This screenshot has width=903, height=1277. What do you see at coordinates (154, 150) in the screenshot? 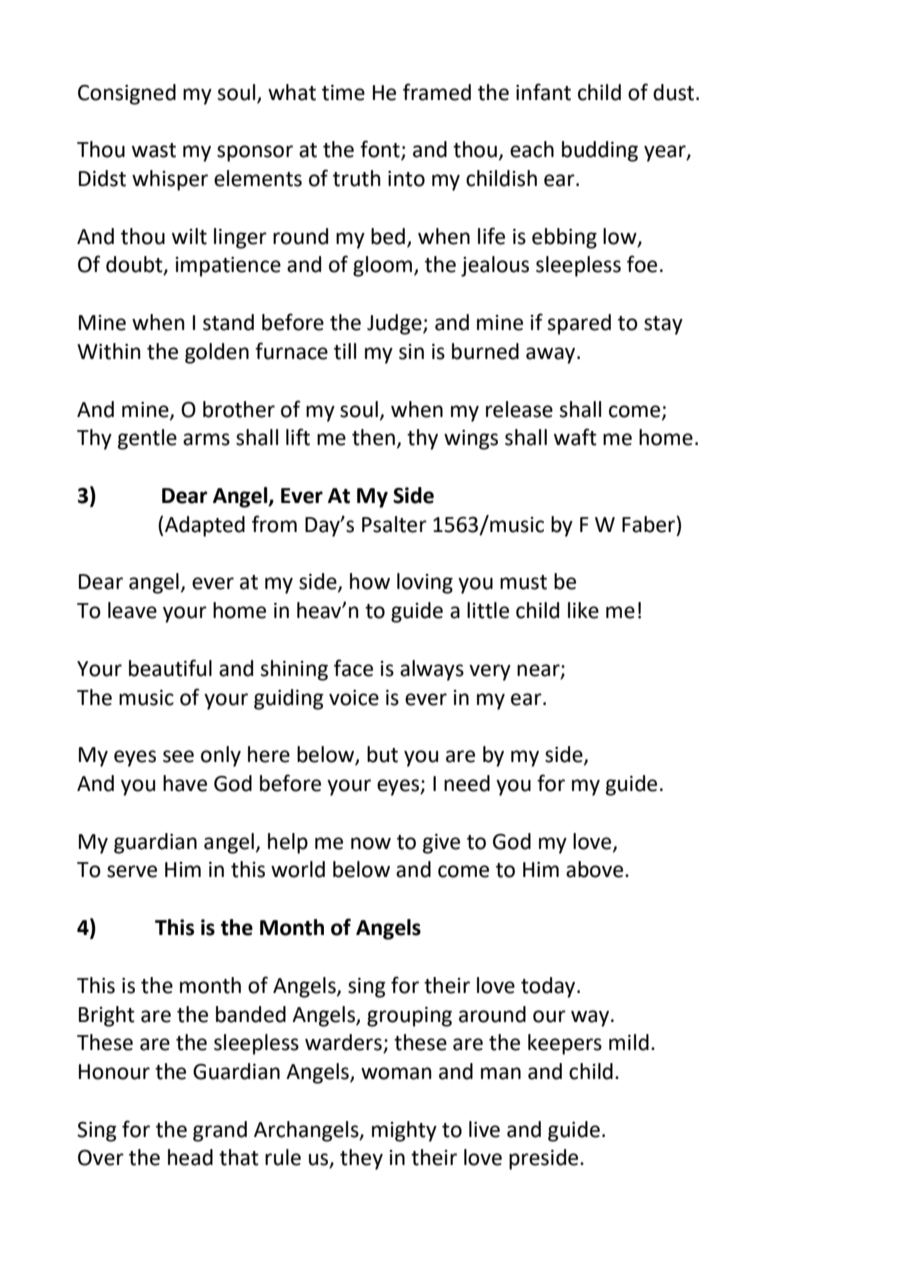
I see `wast` at bounding box center [154, 150].
